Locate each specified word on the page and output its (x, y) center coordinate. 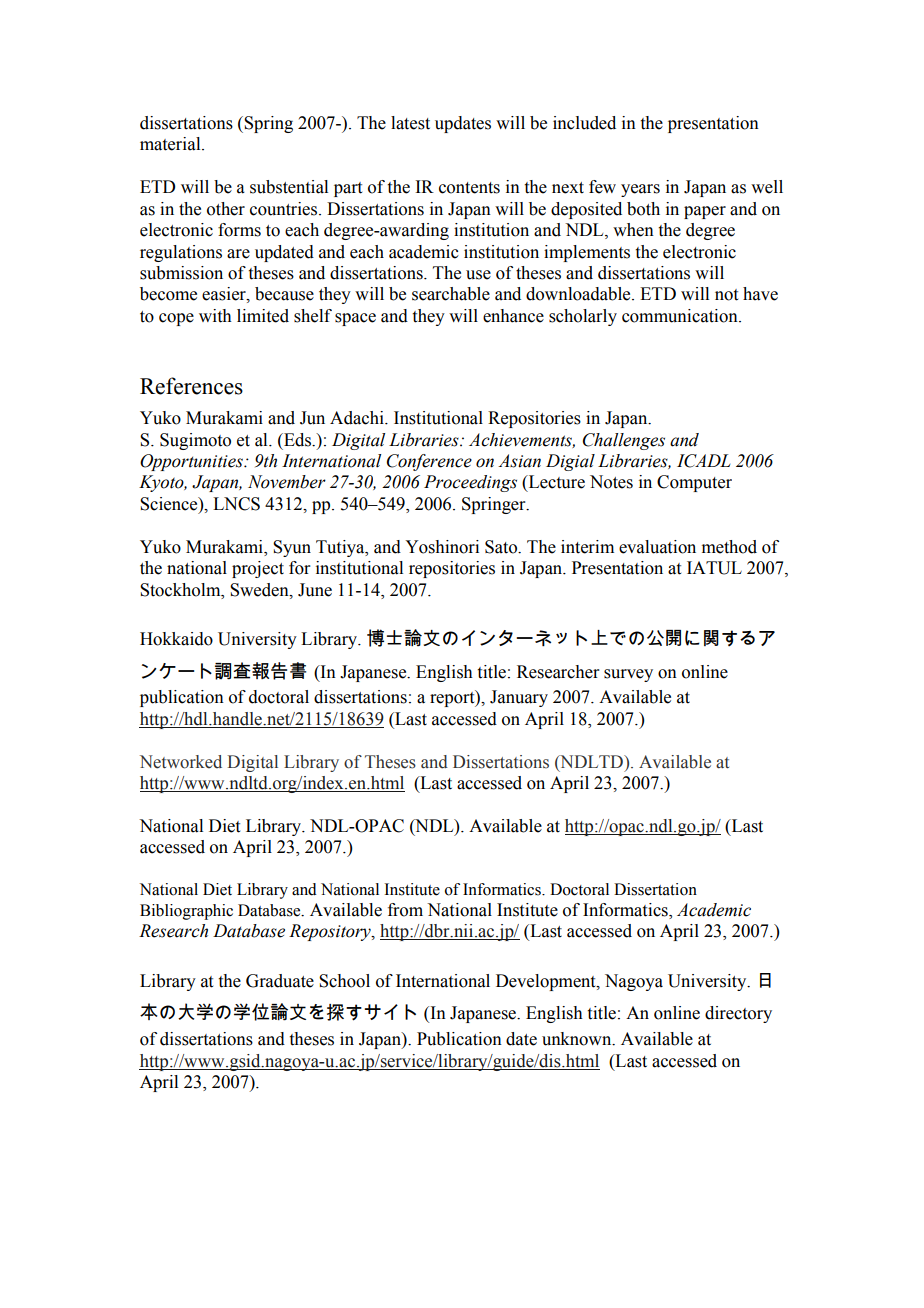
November (287, 482)
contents (469, 188)
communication (681, 316)
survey (628, 675)
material (171, 144)
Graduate (280, 981)
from (405, 910)
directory (738, 1014)
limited (263, 316)
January (519, 698)
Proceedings (470, 483)
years (640, 190)
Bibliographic (186, 912)
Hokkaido (176, 639)
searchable (451, 294)
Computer (694, 483)
